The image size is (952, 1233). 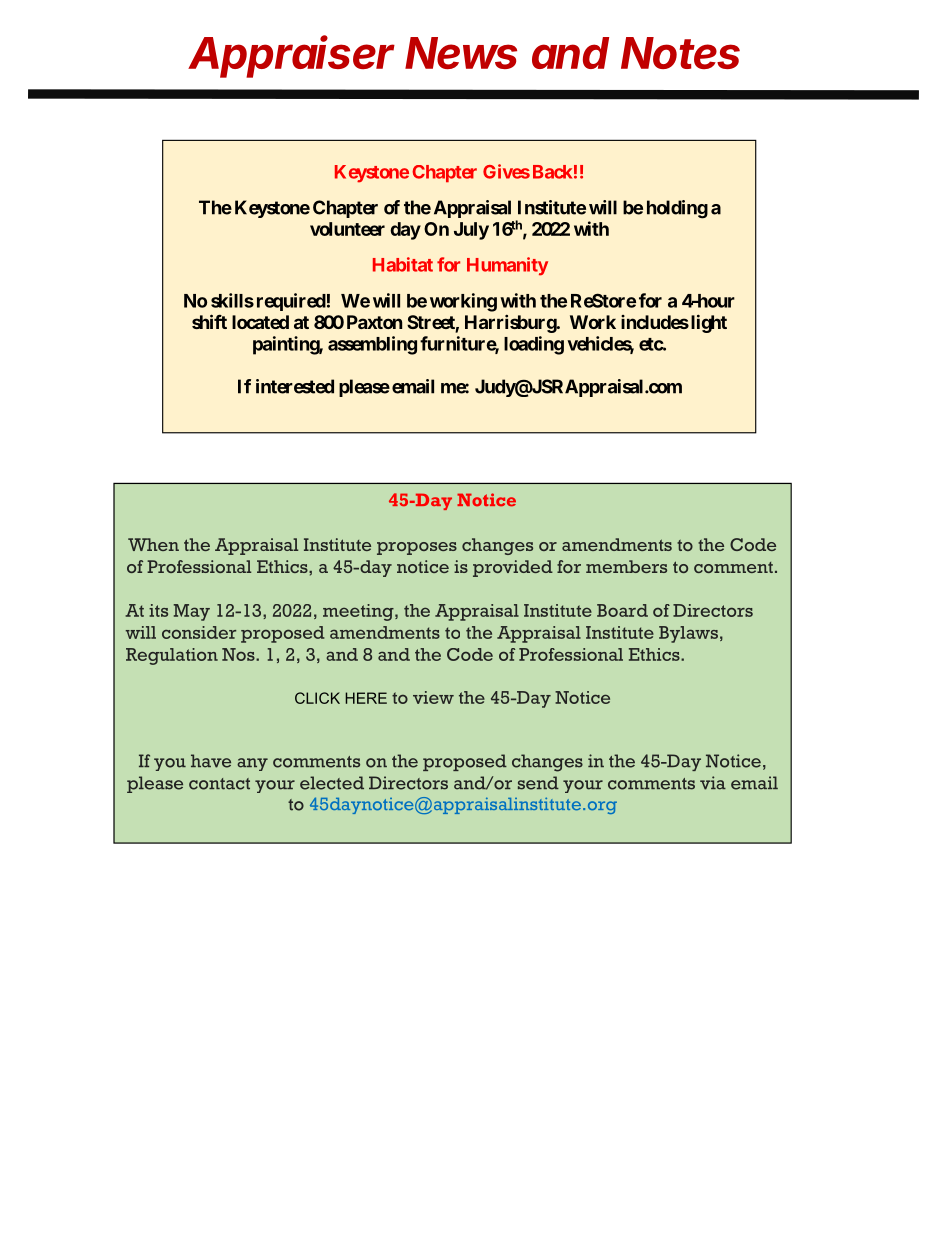 I want to click on Notes, so click(x=680, y=53).
